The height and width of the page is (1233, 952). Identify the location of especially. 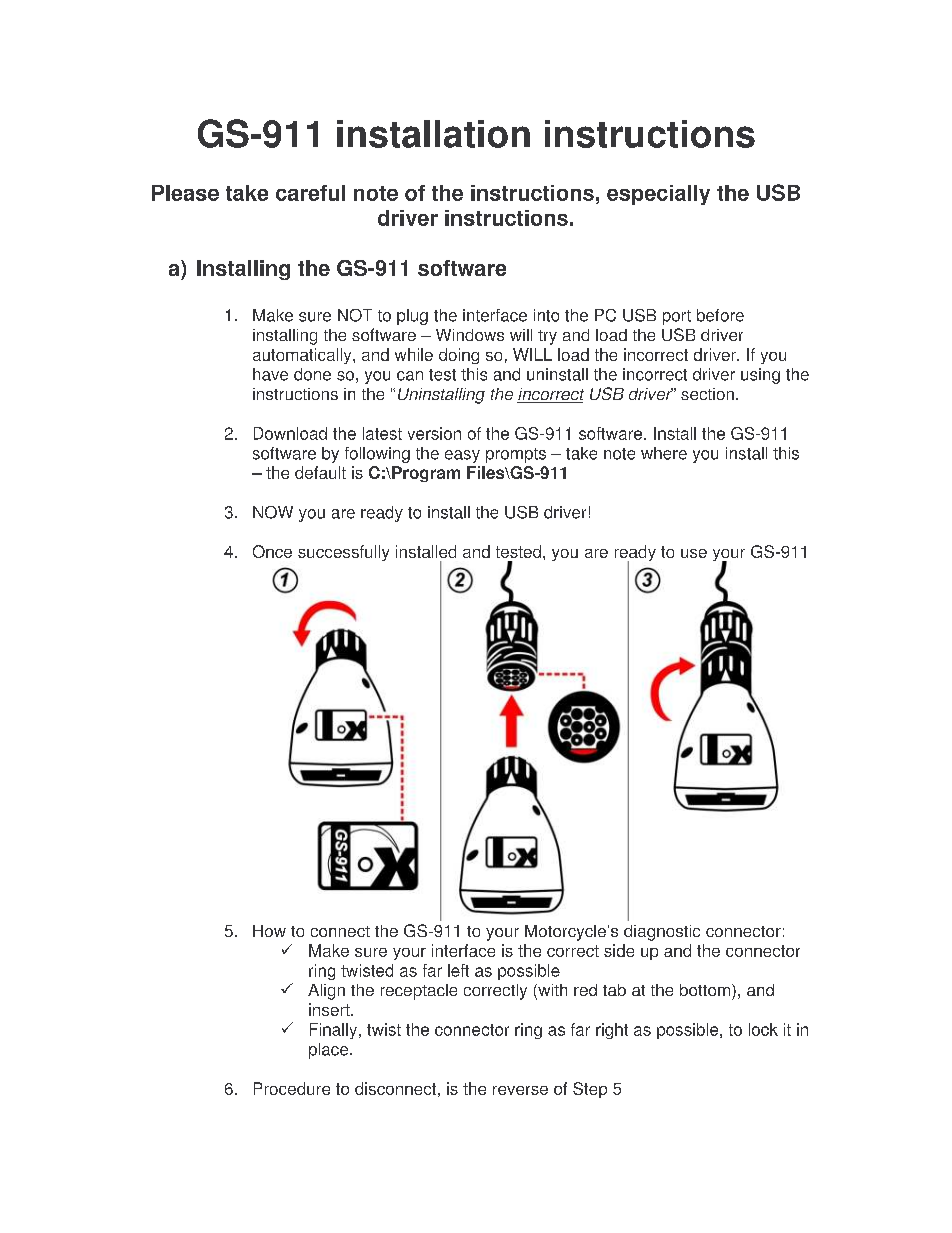
(658, 195).
